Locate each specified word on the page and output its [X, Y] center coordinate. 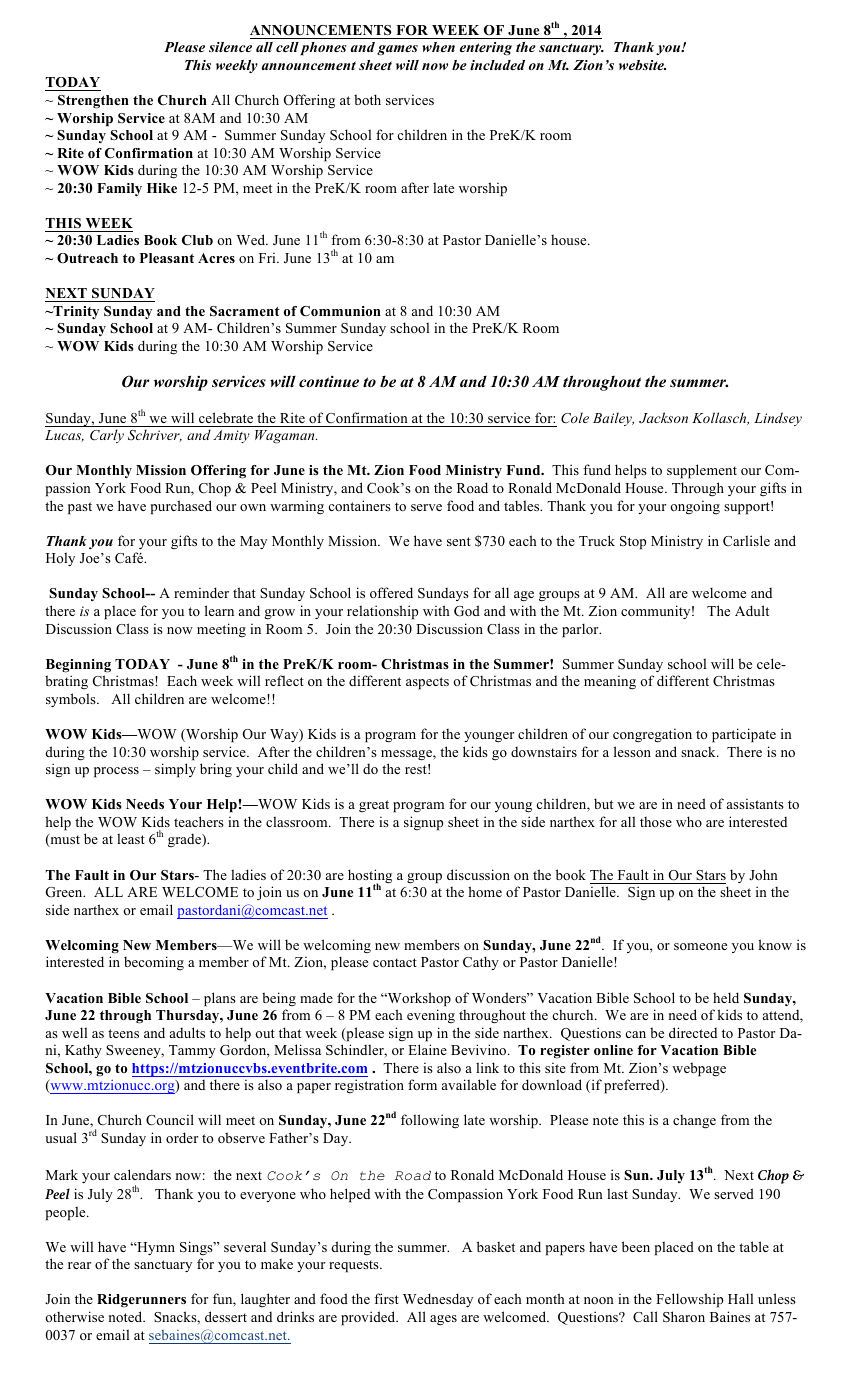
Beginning [78, 666]
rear [79, 1265]
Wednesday [438, 1300]
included [497, 65]
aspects [427, 683]
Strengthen [93, 102]
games [397, 50]
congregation [652, 735]
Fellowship [689, 1300]
